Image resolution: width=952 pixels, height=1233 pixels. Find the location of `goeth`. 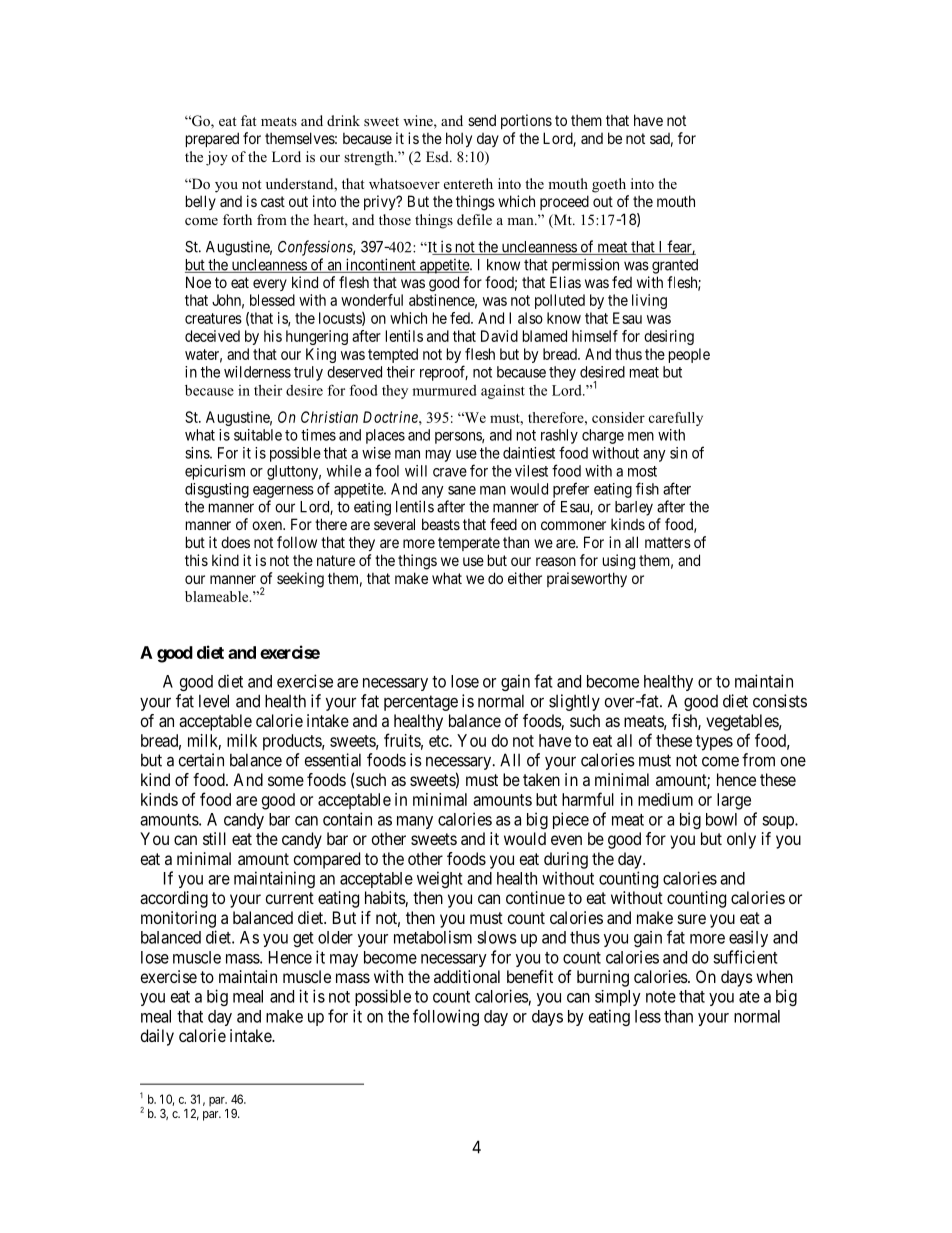

goeth is located at coordinates (609, 185).
